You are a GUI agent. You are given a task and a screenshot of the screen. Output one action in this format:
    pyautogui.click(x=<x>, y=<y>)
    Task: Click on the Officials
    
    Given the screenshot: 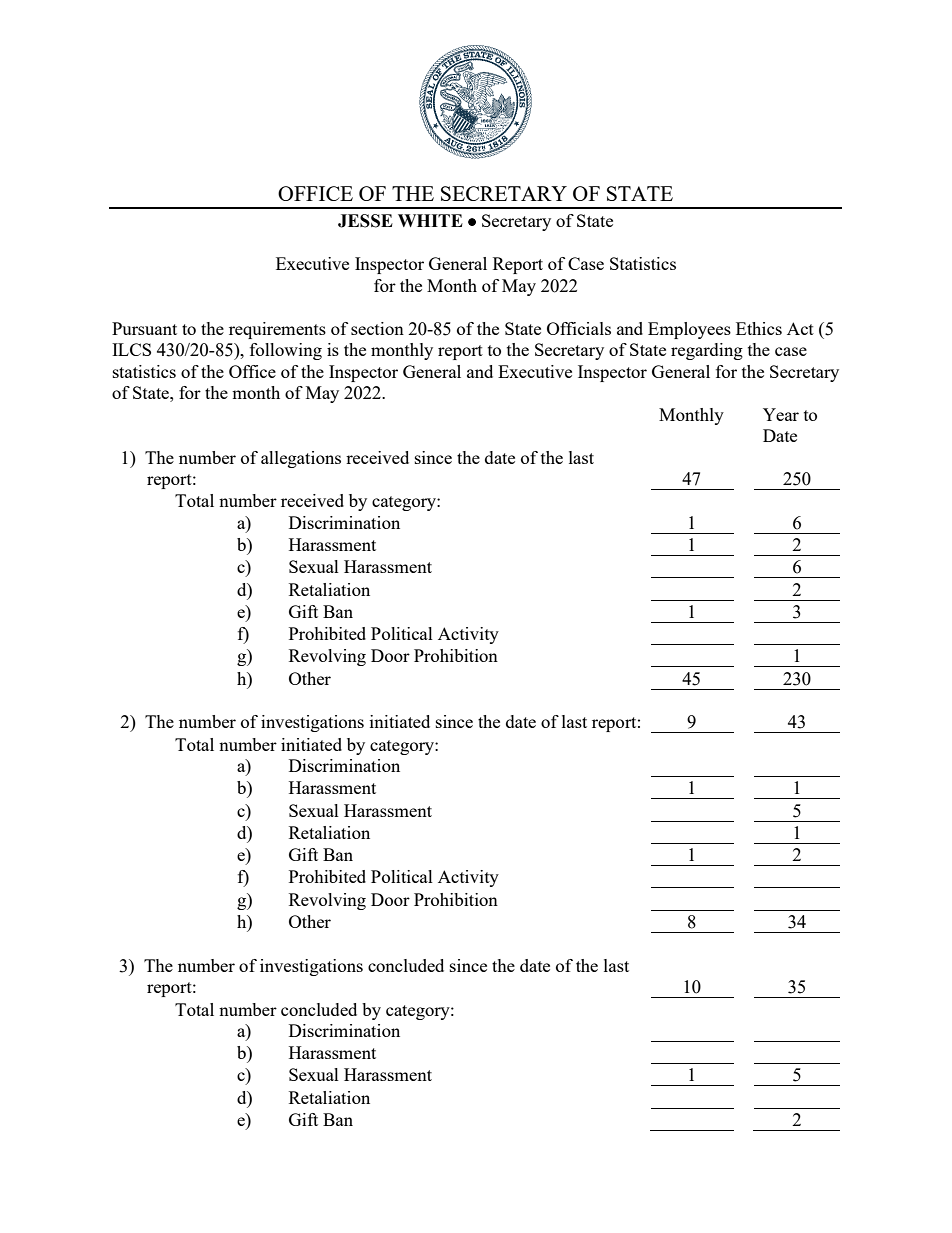 What is the action you would take?
    pyautogui.click(x=579, y=328)
